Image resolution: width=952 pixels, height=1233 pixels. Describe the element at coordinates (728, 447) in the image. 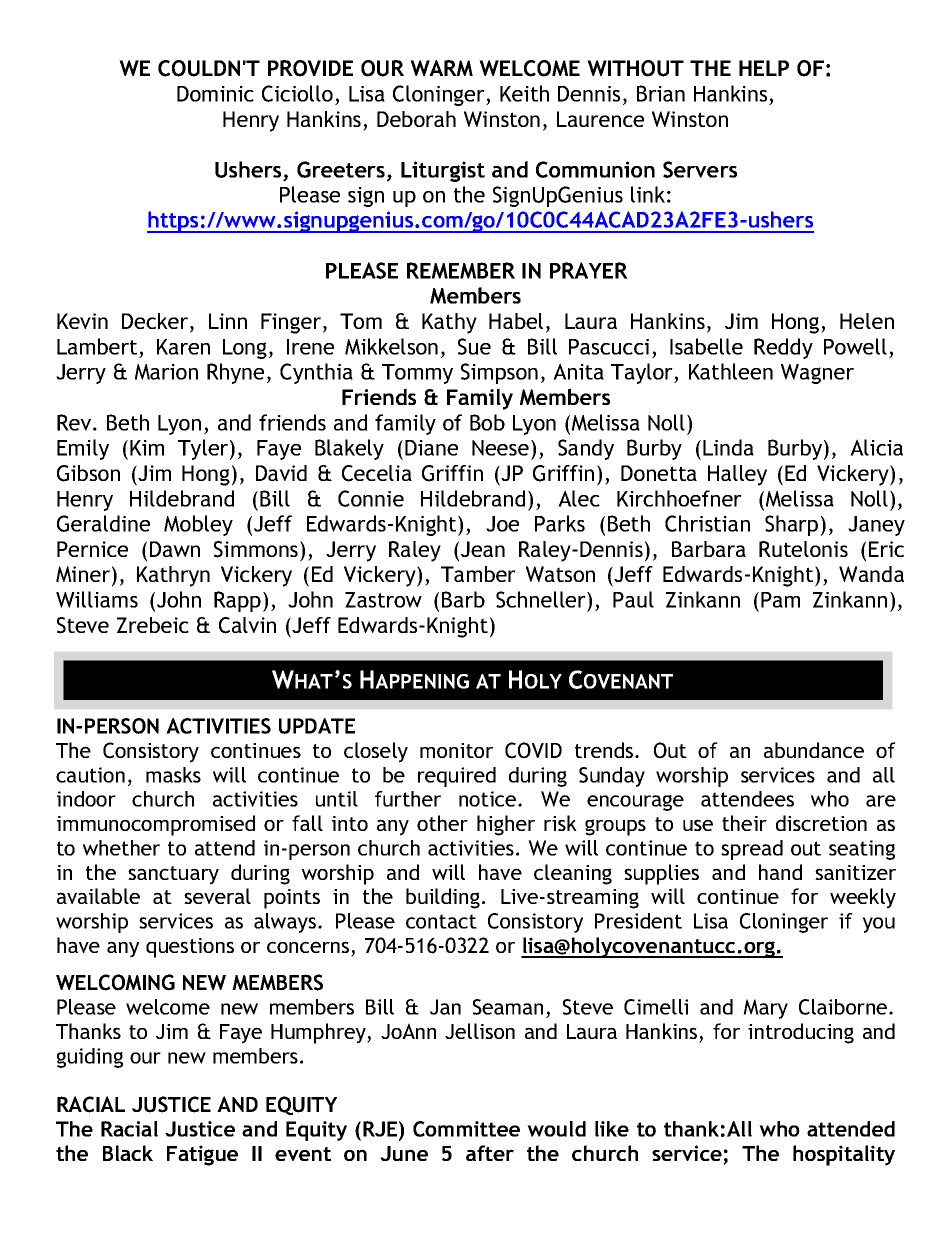

I see `Linda` at that location.
